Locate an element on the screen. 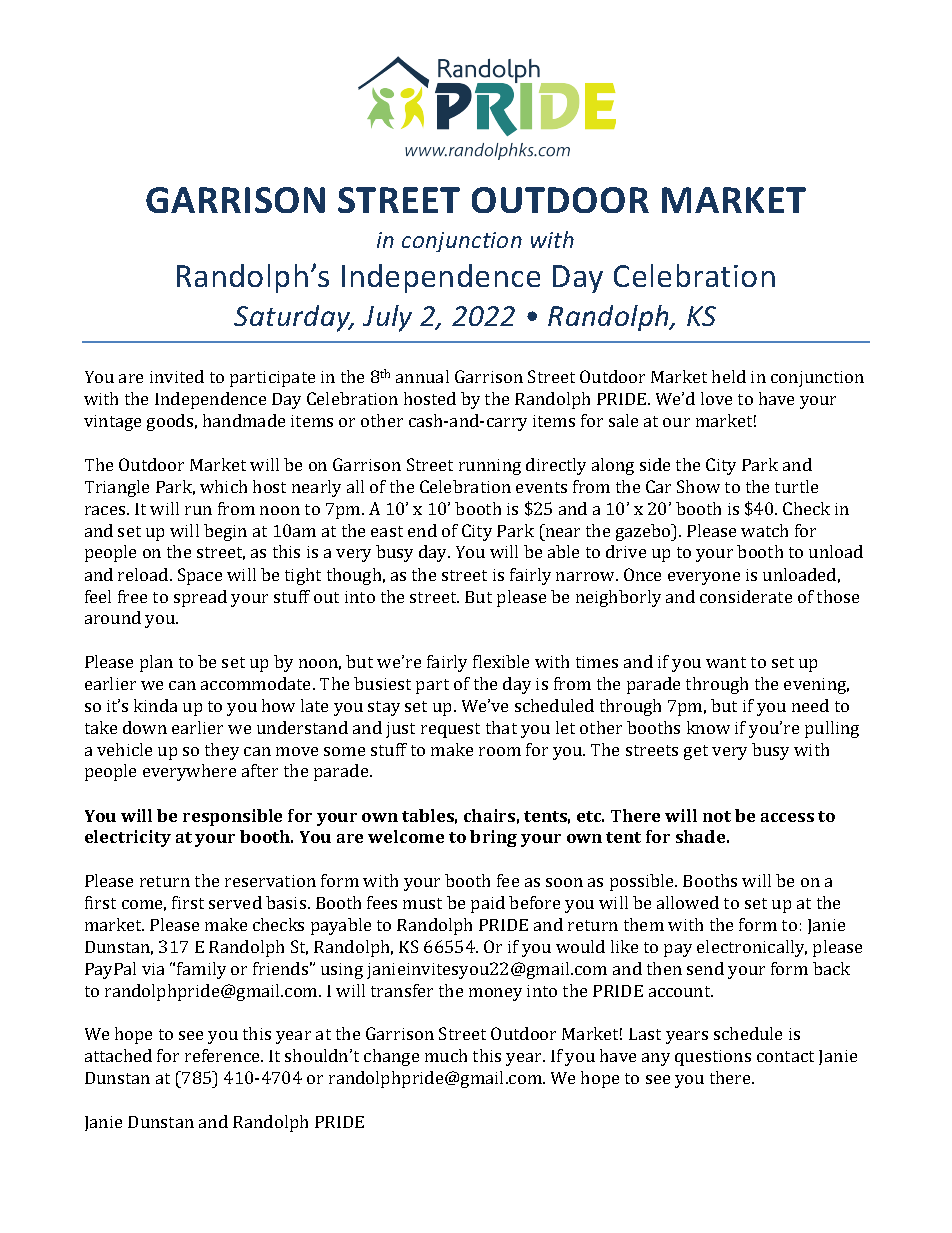 The width and height of the screenshot is (952, 1233). invited is located at coordinates (177, 376).
